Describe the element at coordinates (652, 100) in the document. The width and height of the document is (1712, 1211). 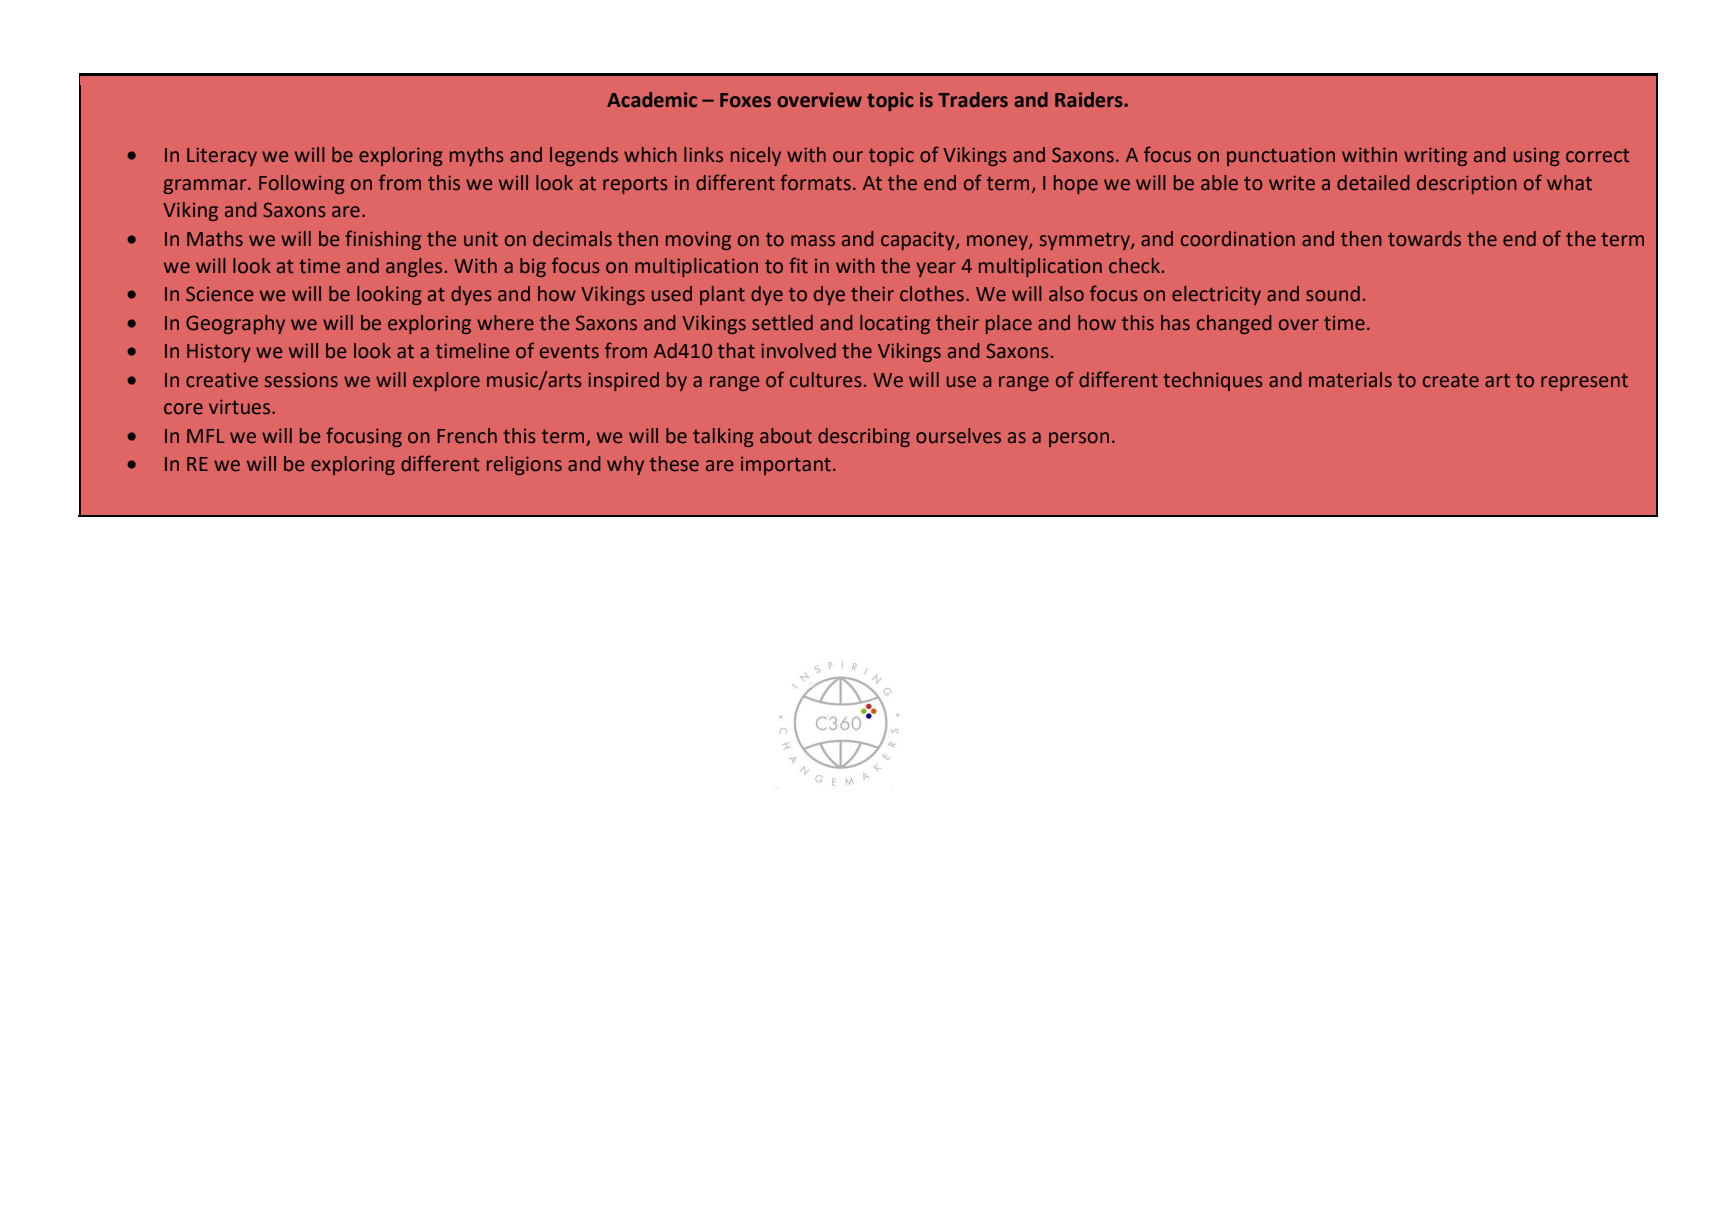
I see `Academic` at that location.
